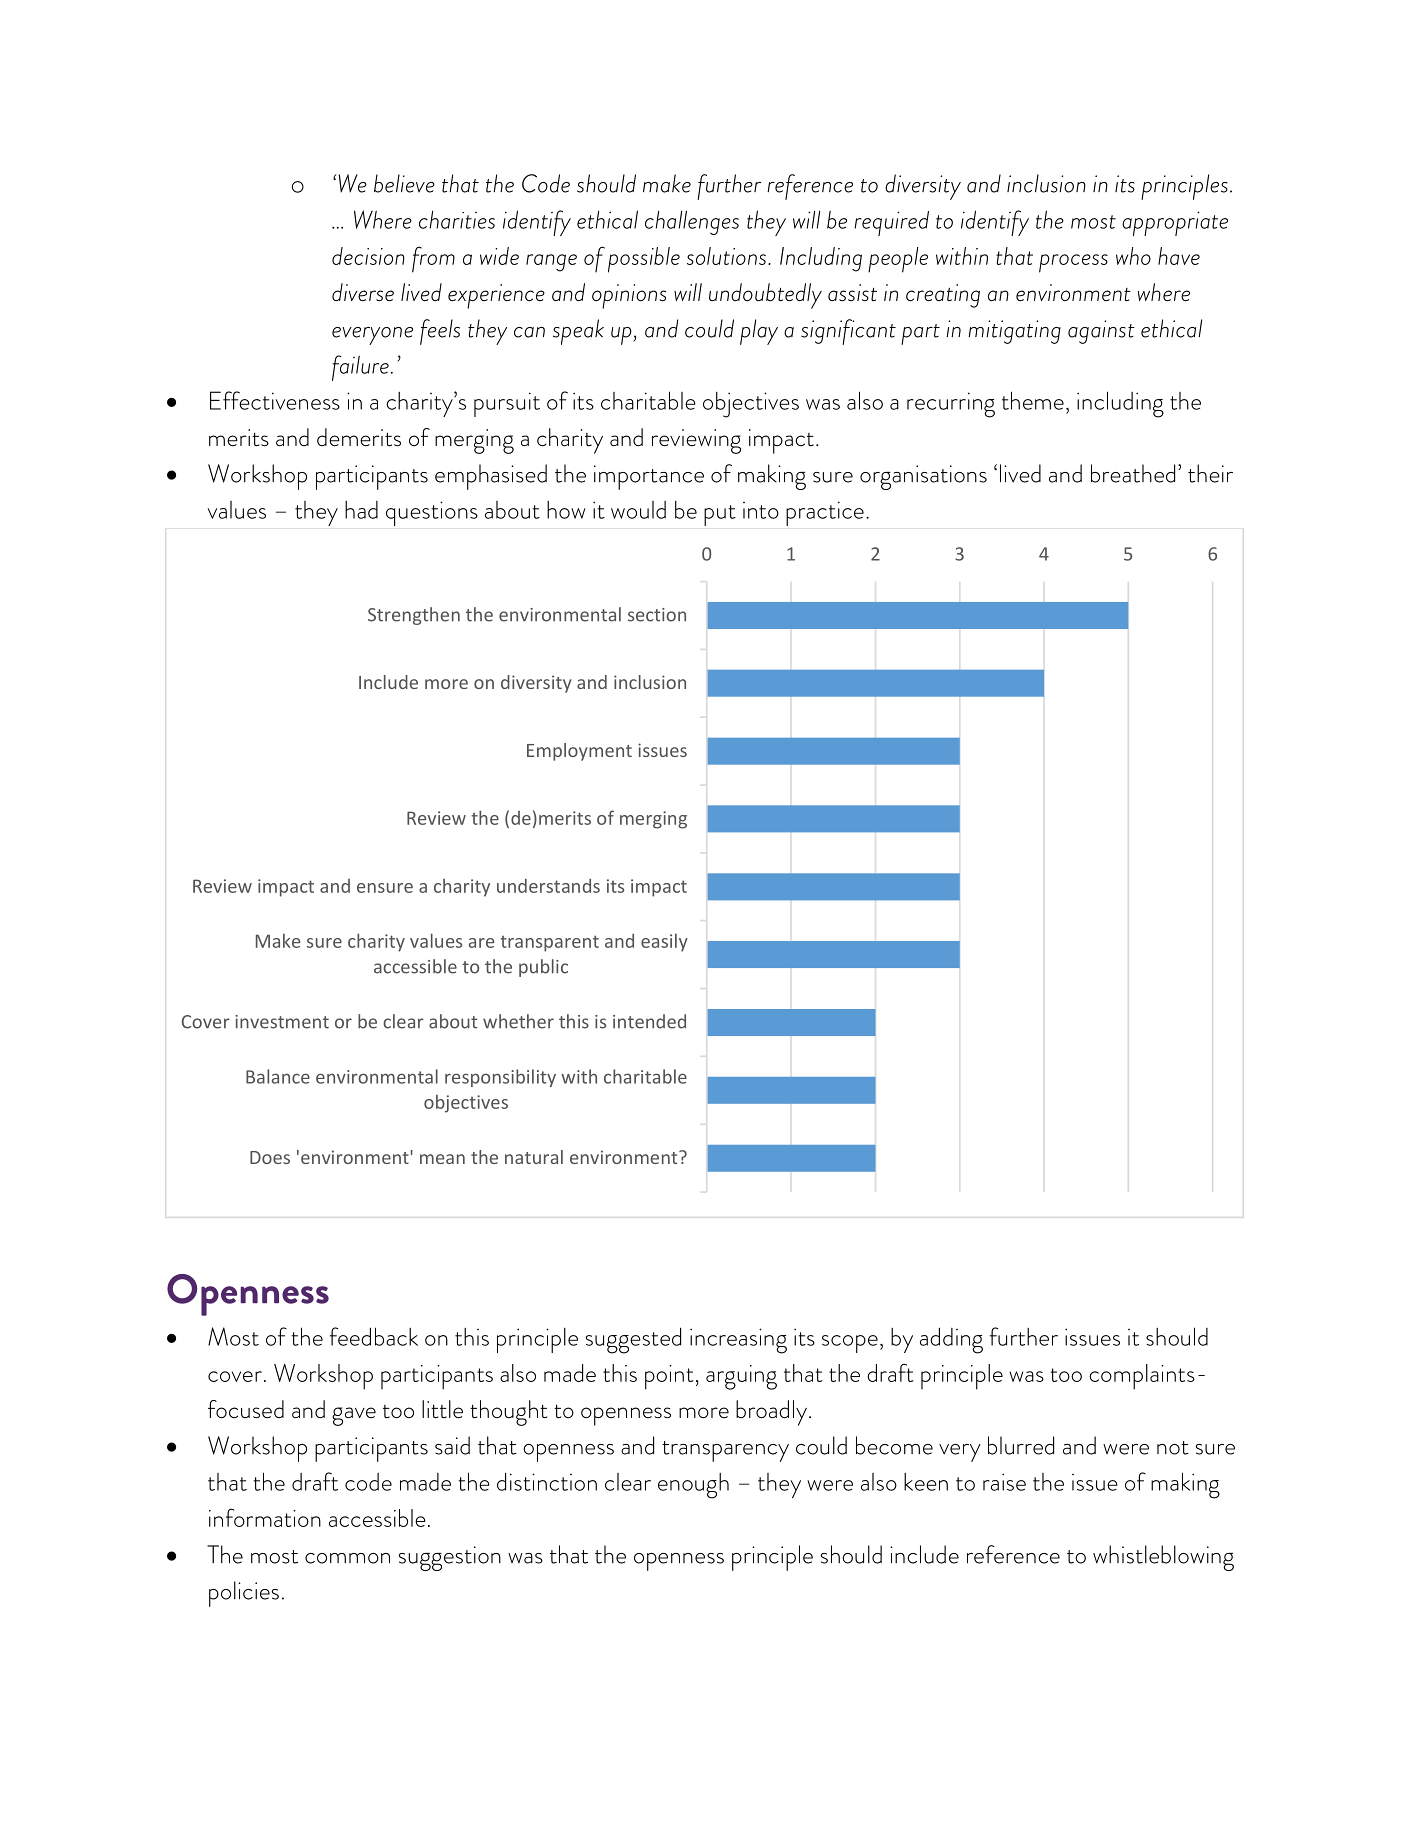 The image size is (1409, 1824). I want to click on challenges, so click(692, 222).
